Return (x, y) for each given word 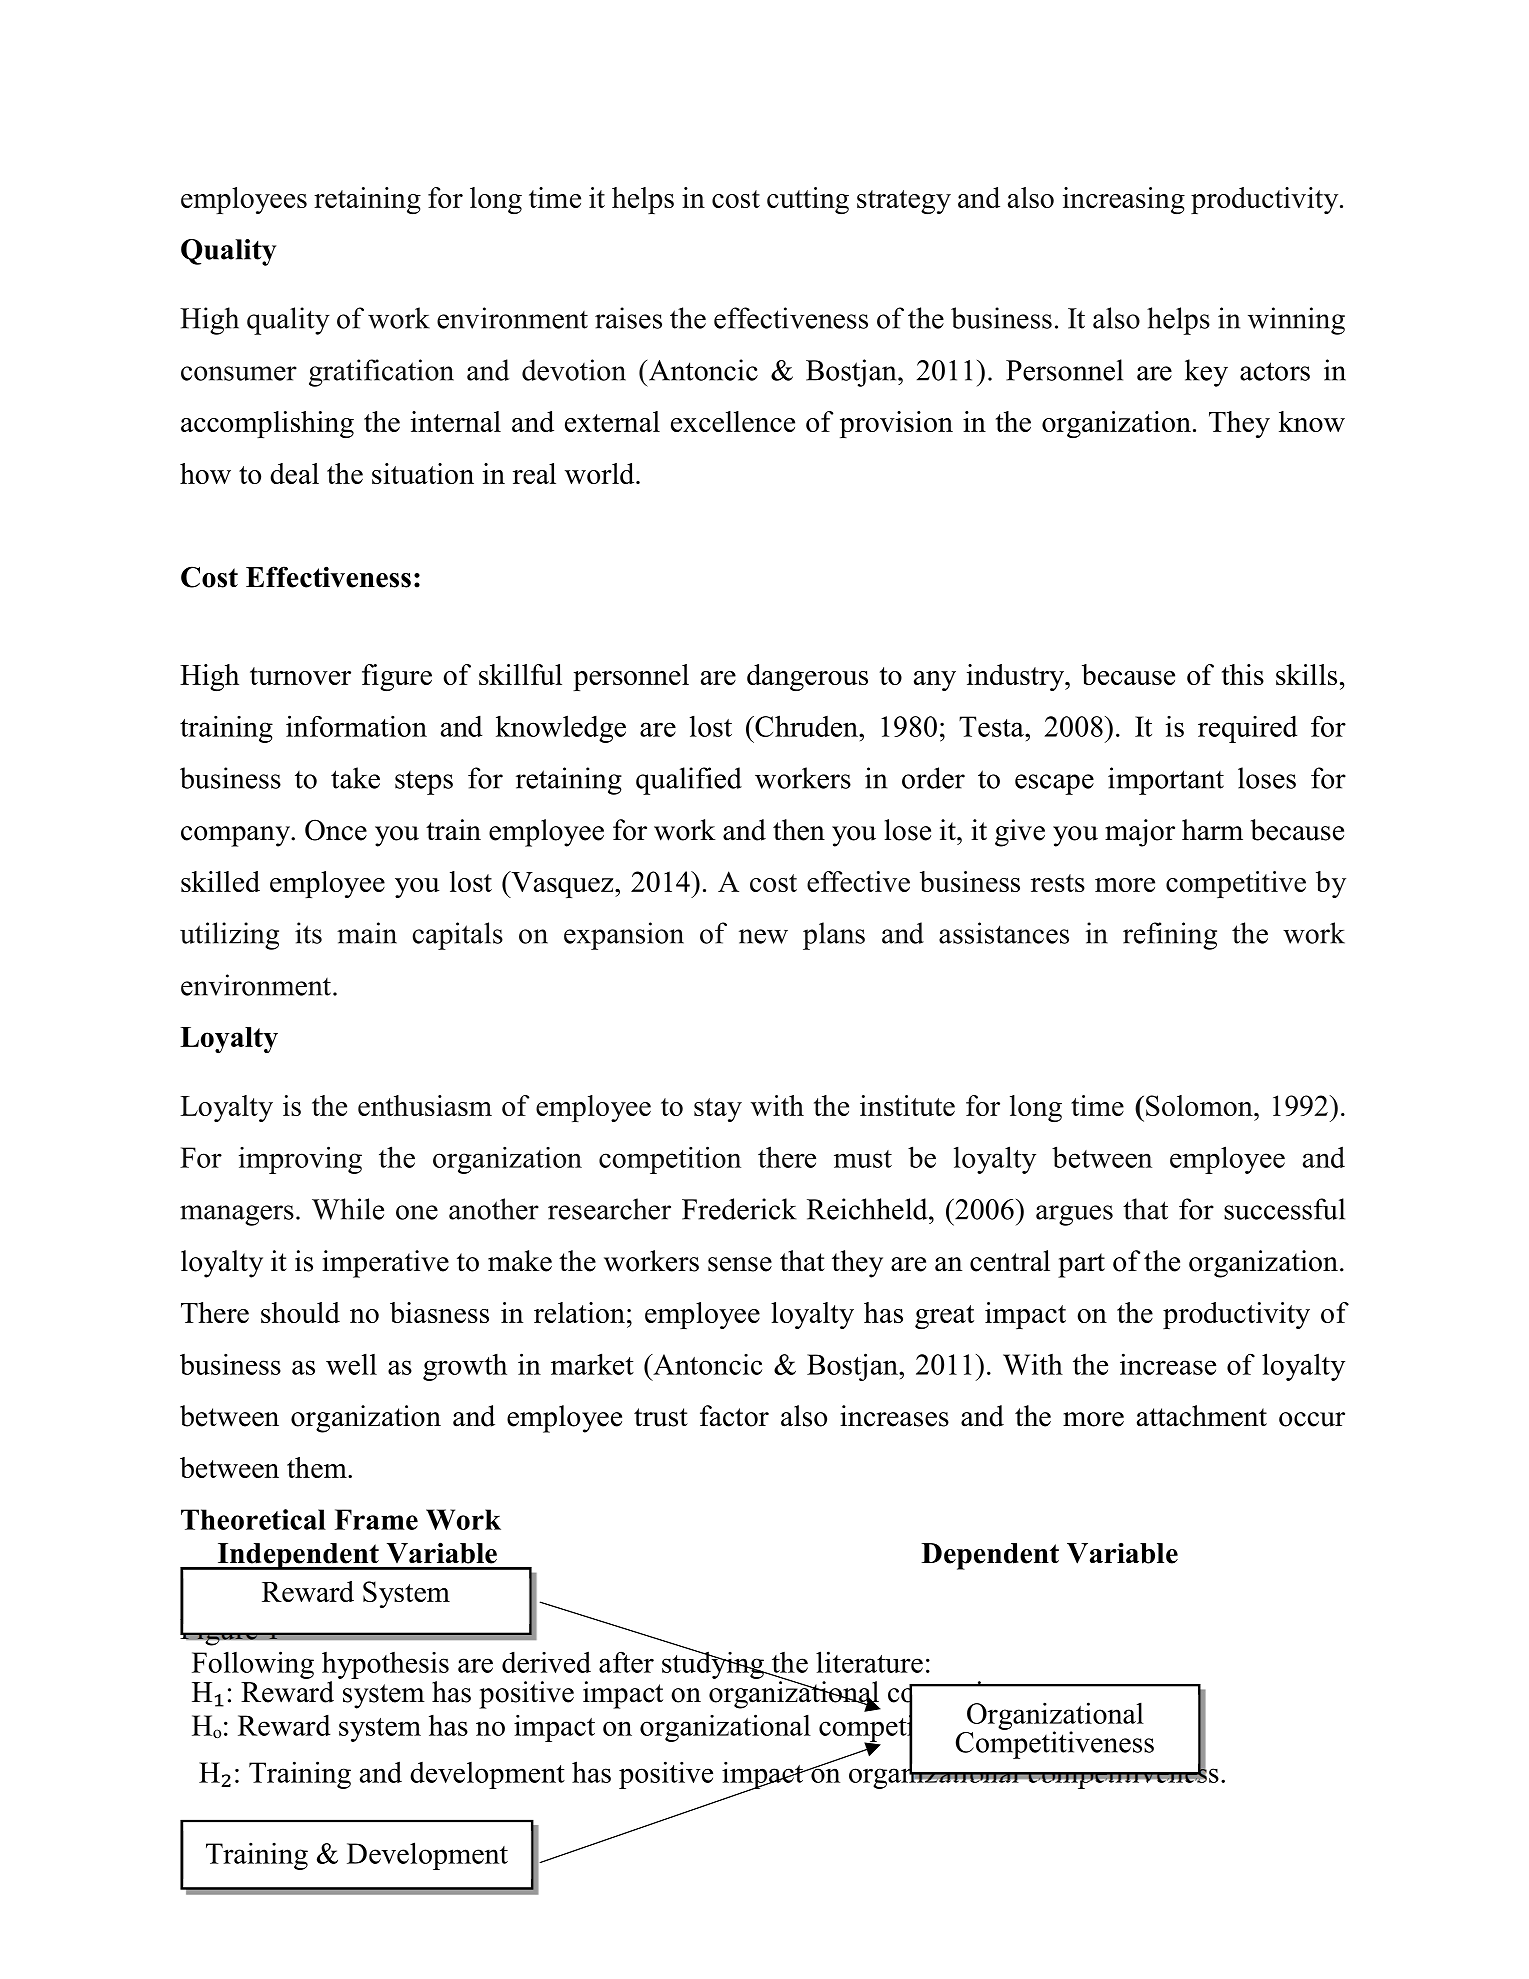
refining (1170, 936)
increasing (1124, 200)
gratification (381, 373)
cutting (808, 200)
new (763, 936)
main (367, 933)
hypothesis (385, 1665)
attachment (1202, 1416)
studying (714, 1664)
